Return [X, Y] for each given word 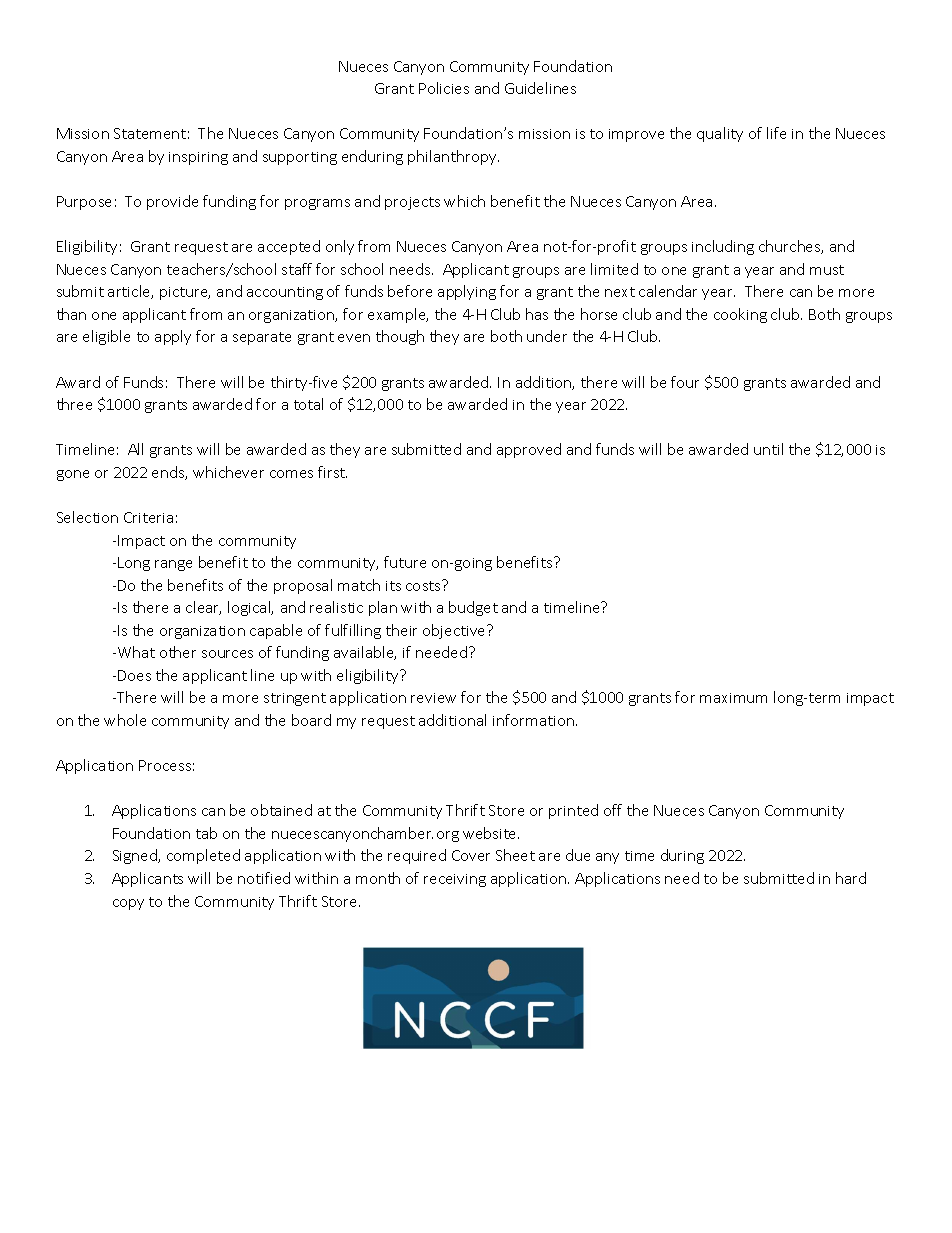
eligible [106, 337]
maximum [733, 698]
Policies [444, 88]
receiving [455, 880]
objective [455, 631]
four [685, 382]
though [400, 337]
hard [851, 878]
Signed [136, 856]
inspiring [198, 158]
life [776, 133]
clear [203, 608]
